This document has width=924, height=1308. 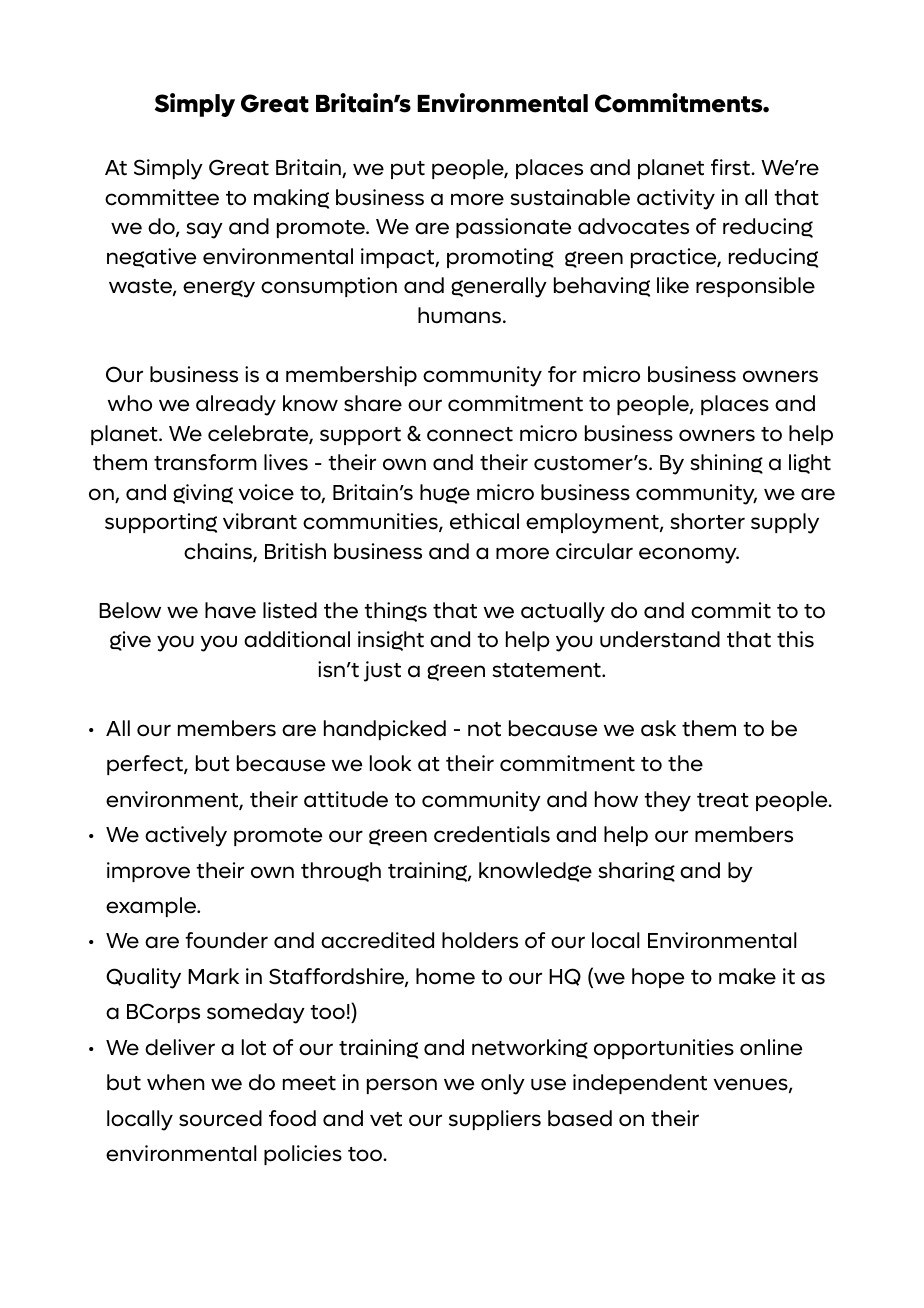 What do you see at coordinates (236, 405) in the document?
I see `already` at bounding box center [236, 405].
